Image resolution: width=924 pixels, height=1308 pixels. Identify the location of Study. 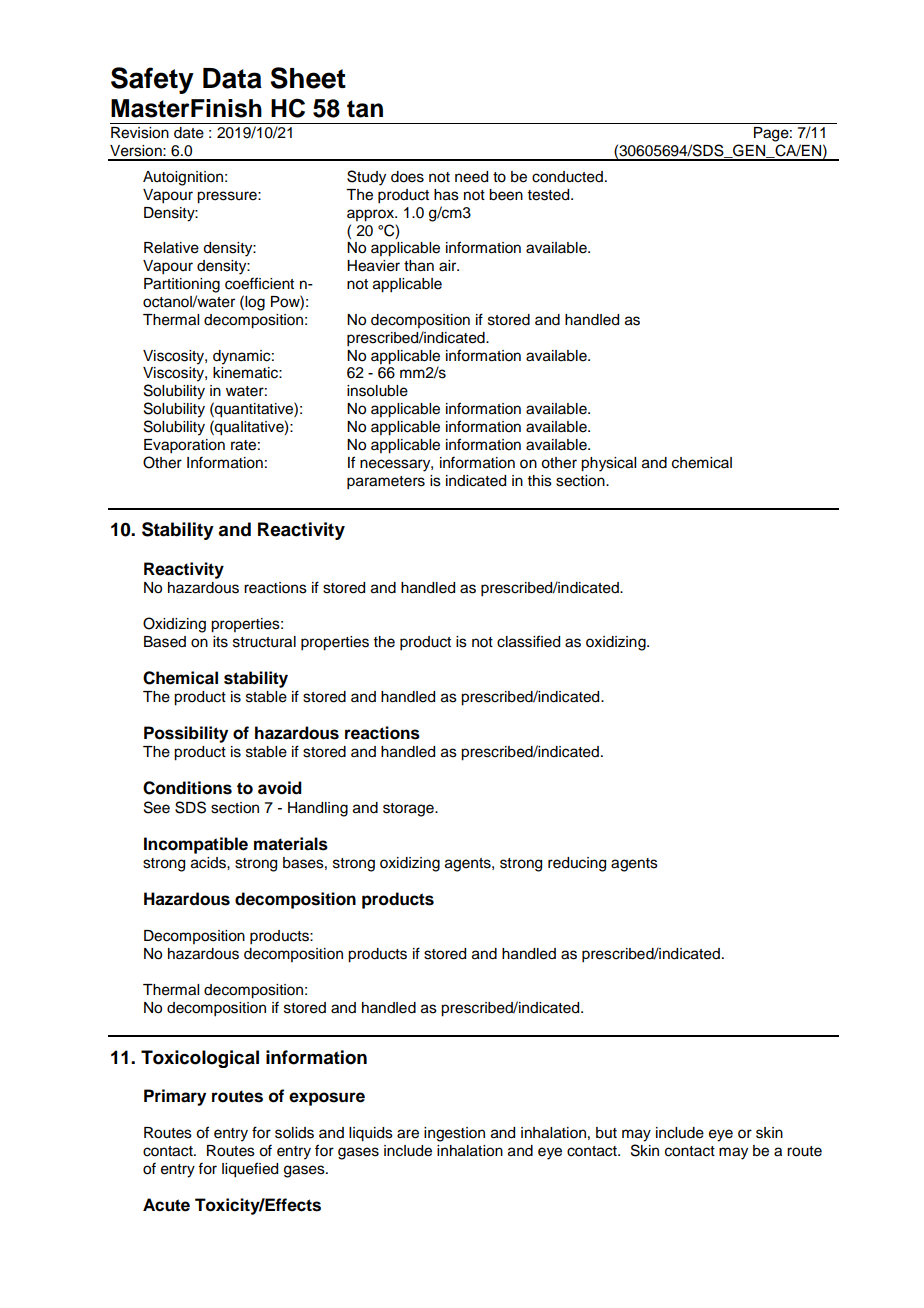
(366, 178).
